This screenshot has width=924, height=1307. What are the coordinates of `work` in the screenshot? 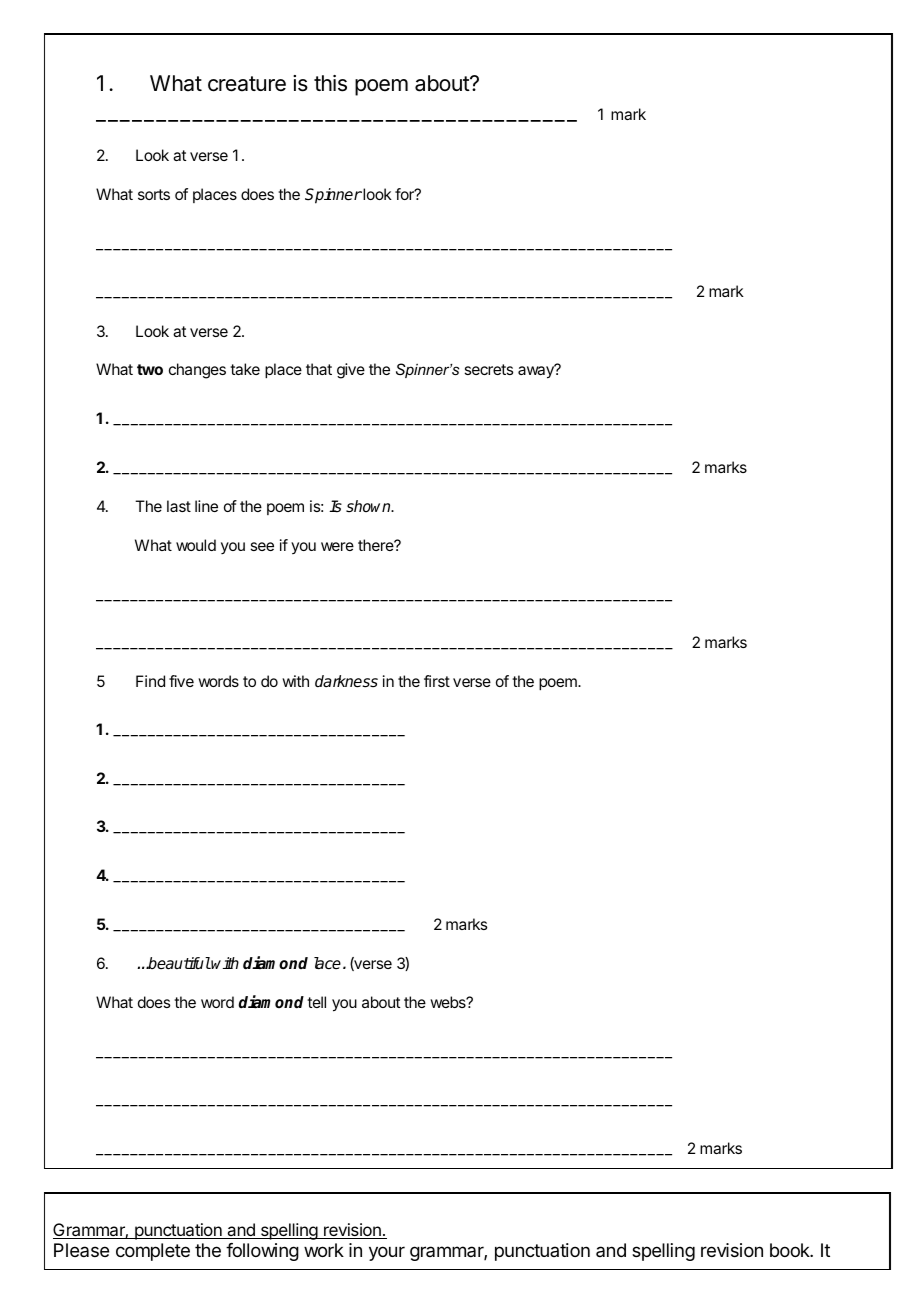 It's located at (324, 1250).
